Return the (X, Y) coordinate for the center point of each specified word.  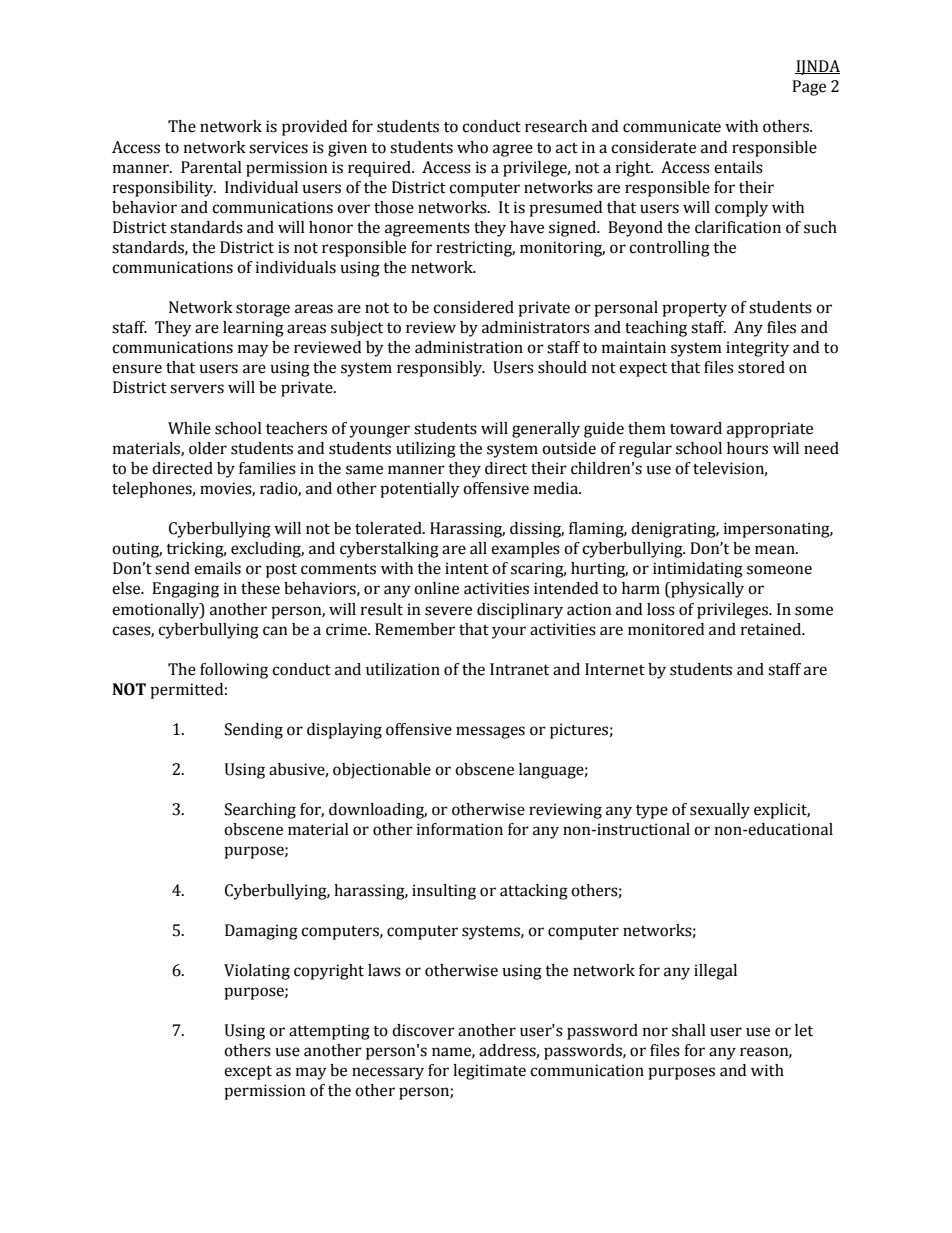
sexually (720, 811)
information (460, 829)
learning (253, 329)
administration (469, 347)
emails (217, 568)
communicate (672, 126)
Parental (211, 167)
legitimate (489, 1072)
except (248, 1072)
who (472, 147)
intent (467, 568)
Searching (260, 811)
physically (706, 590)
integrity (757, 349)
